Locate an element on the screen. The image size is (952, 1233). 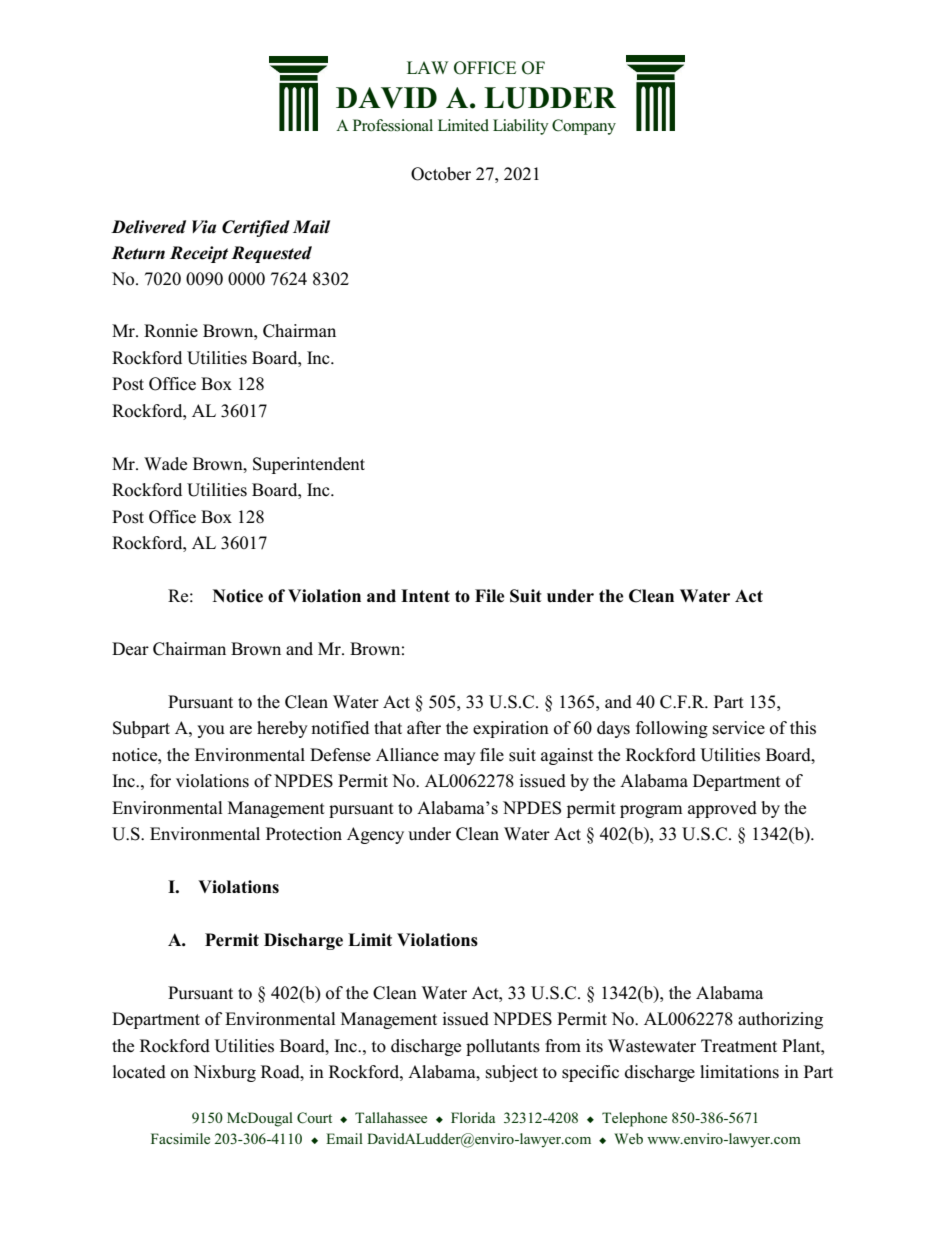
Ronnie is located at coordinates (171, 331).
